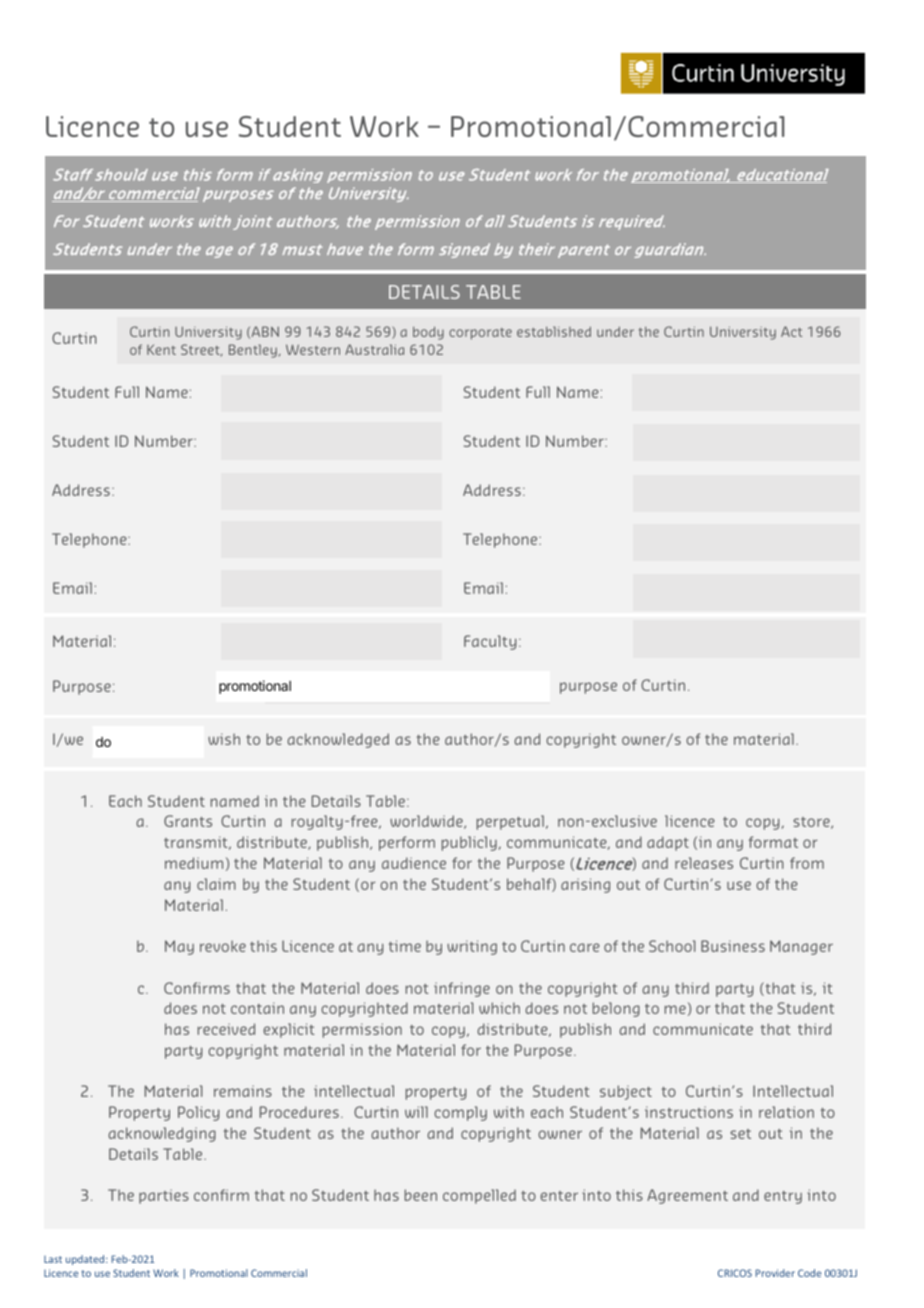 This screenshot has width=924, height=1308. I want to click on established, so click(554, 331).
